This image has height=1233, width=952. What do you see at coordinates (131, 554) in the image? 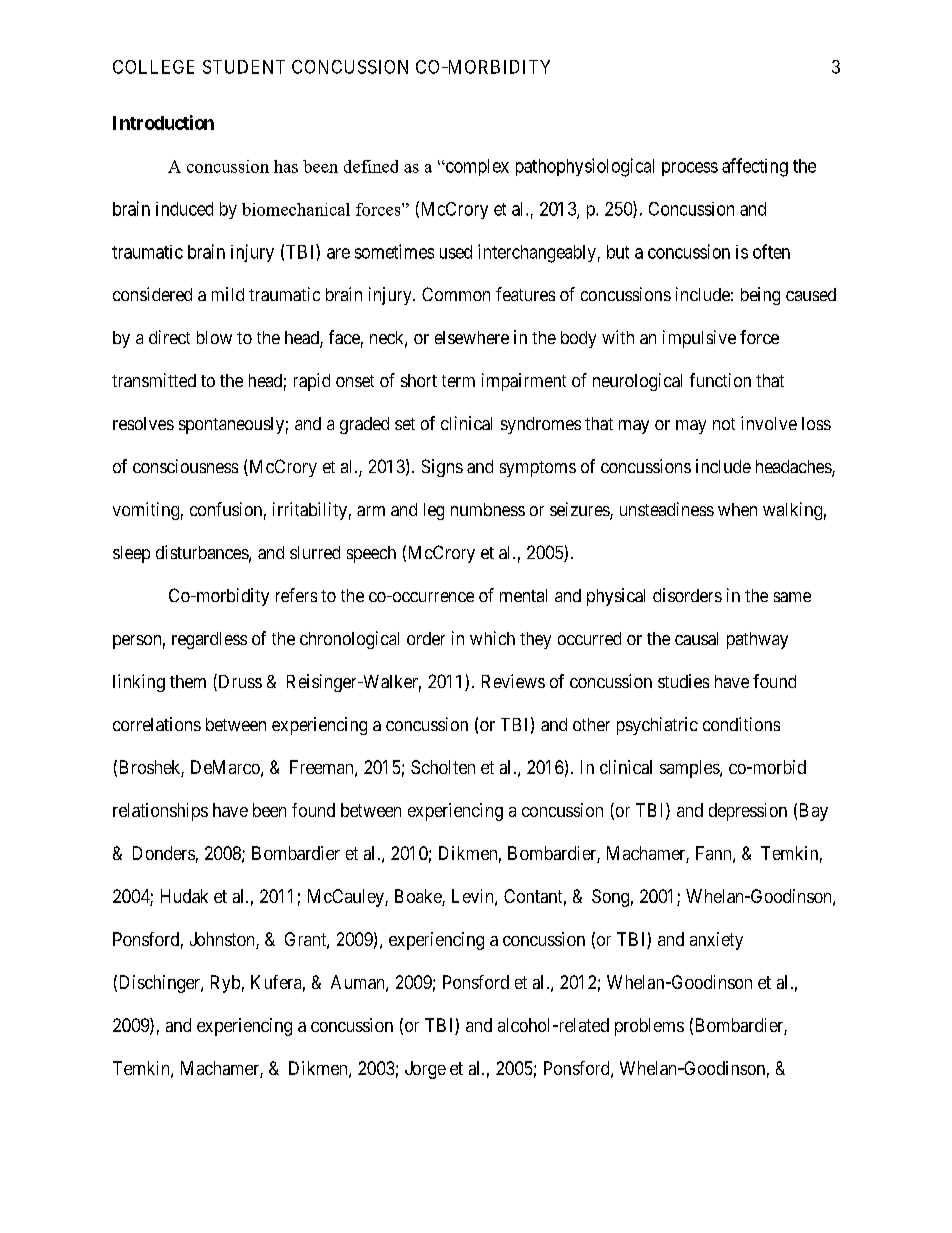
I see `sleep` at bounding box center [131, 554].
